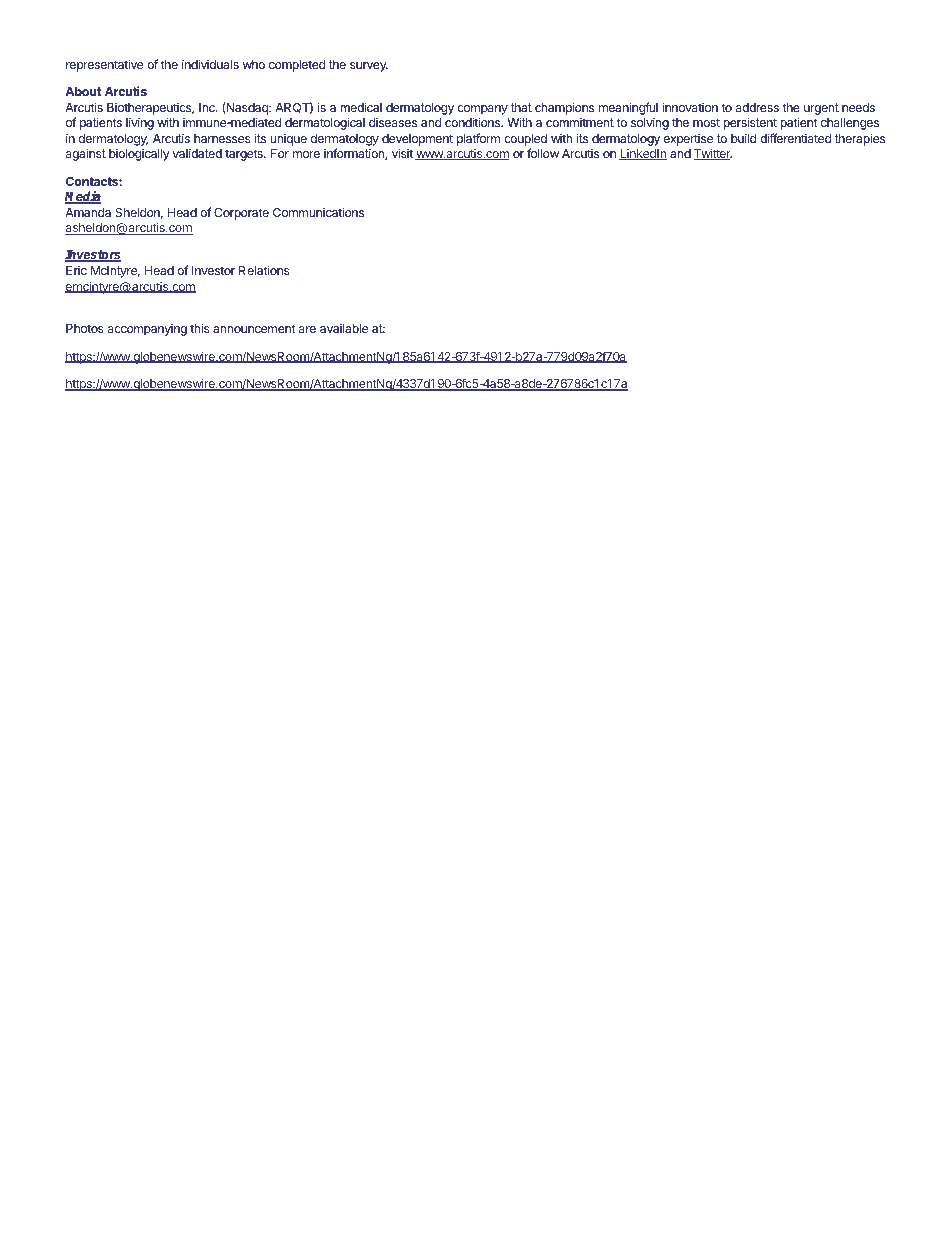 This document has width=952, height=1233. Describe the element at coordinates (344, 328) in the document. I see `available` at that location.
